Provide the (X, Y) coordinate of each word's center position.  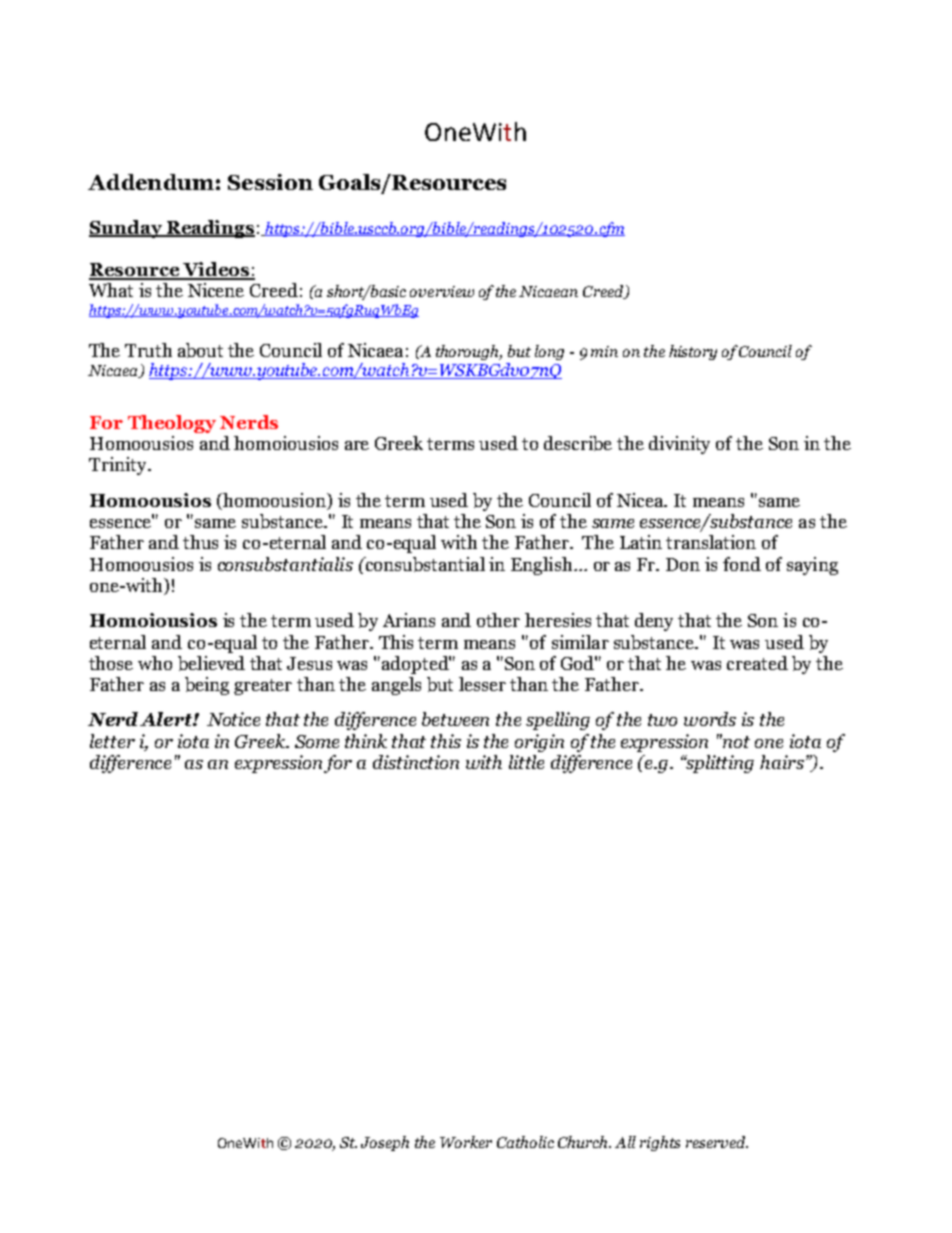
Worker (466, 1142)
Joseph (385, 1143)
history (693, 352)
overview (442, 291)
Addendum (151, 182)
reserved (717, 1142)
